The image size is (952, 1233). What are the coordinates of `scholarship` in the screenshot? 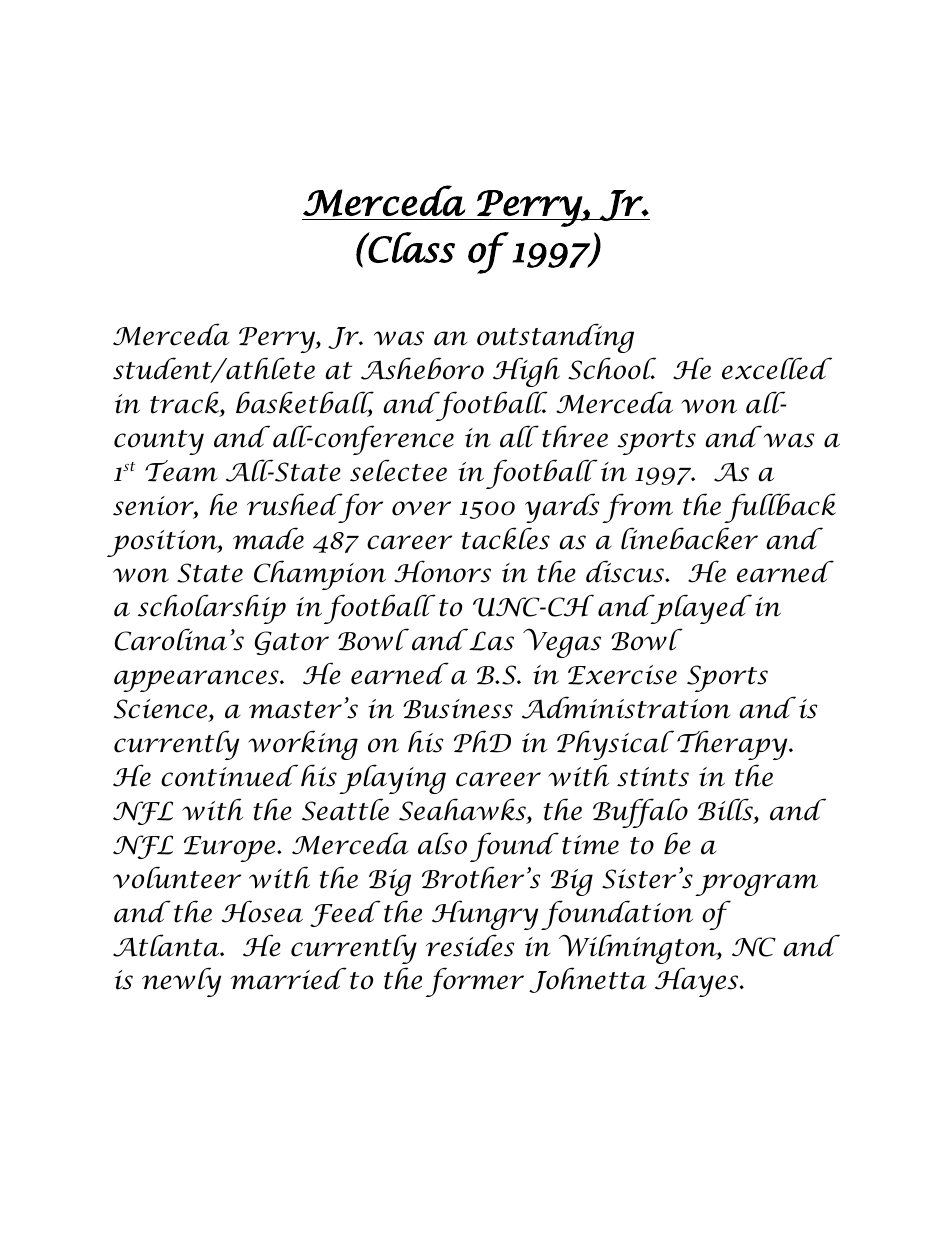 It's located at (212, 609).
